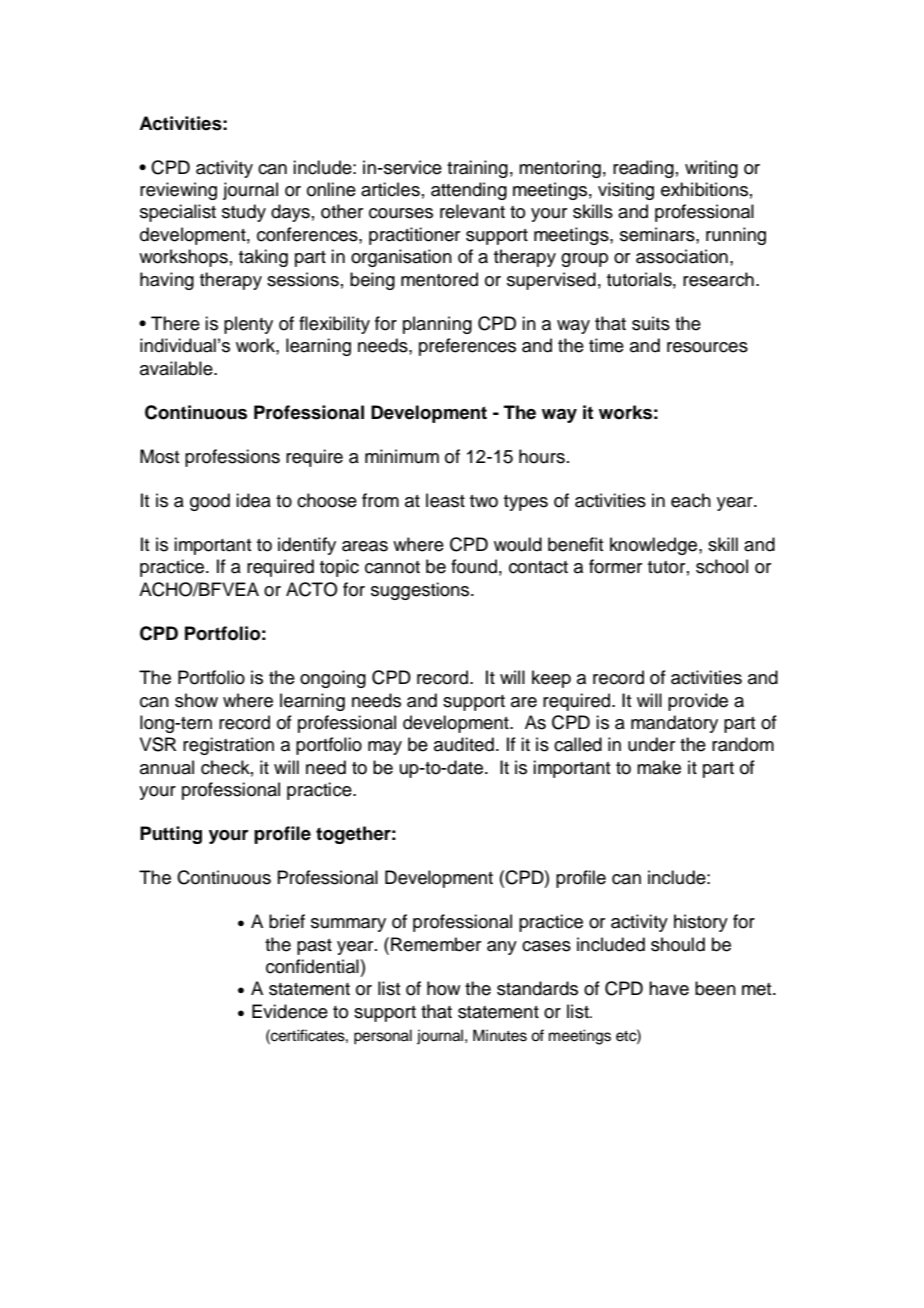  I want to click on school, so click(722, 566).
